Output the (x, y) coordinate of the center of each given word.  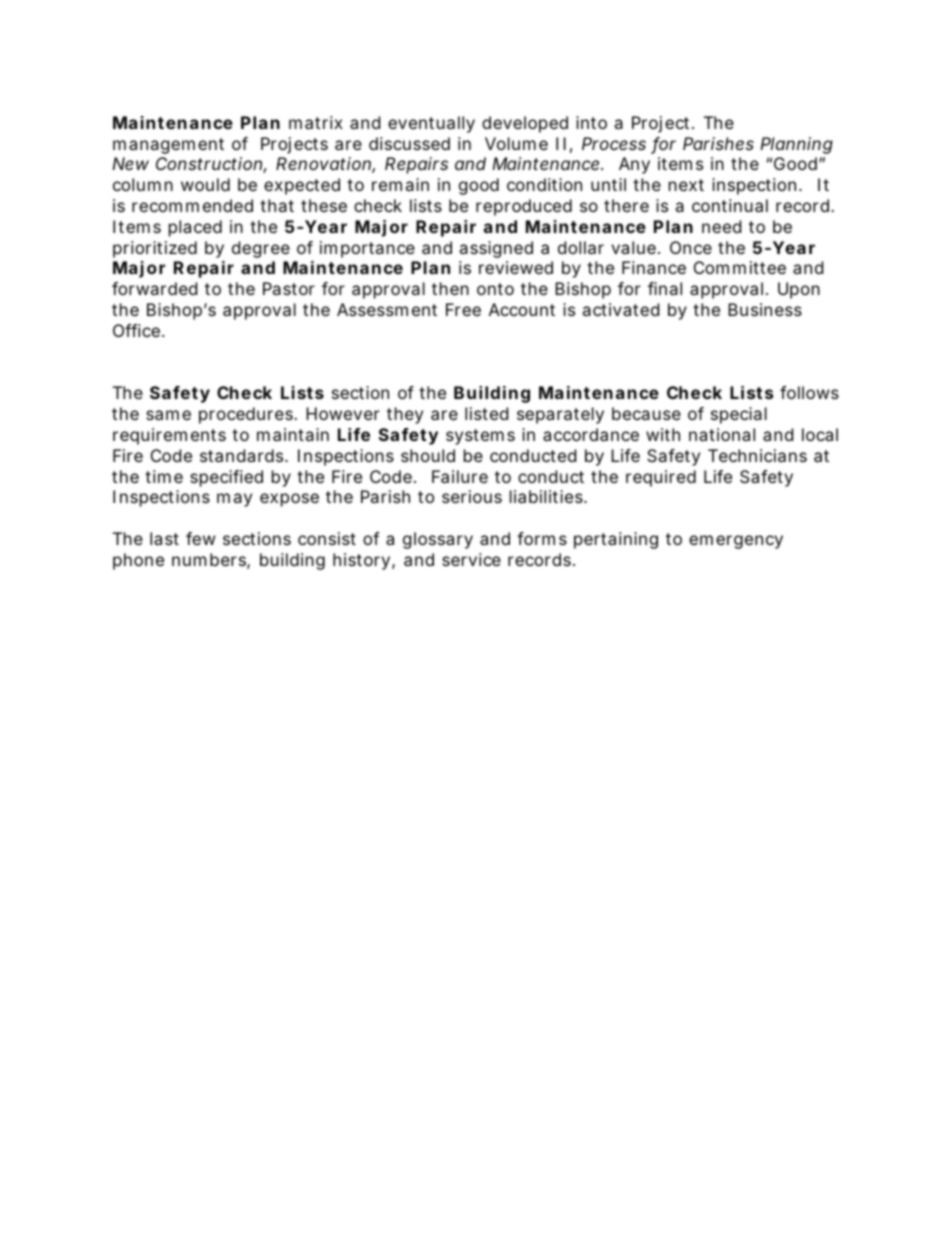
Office (138, 330)
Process (614, 143)
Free (463, 309)
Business (765, 309)
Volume (516, 143)
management (168, 146)
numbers (211, 561)
